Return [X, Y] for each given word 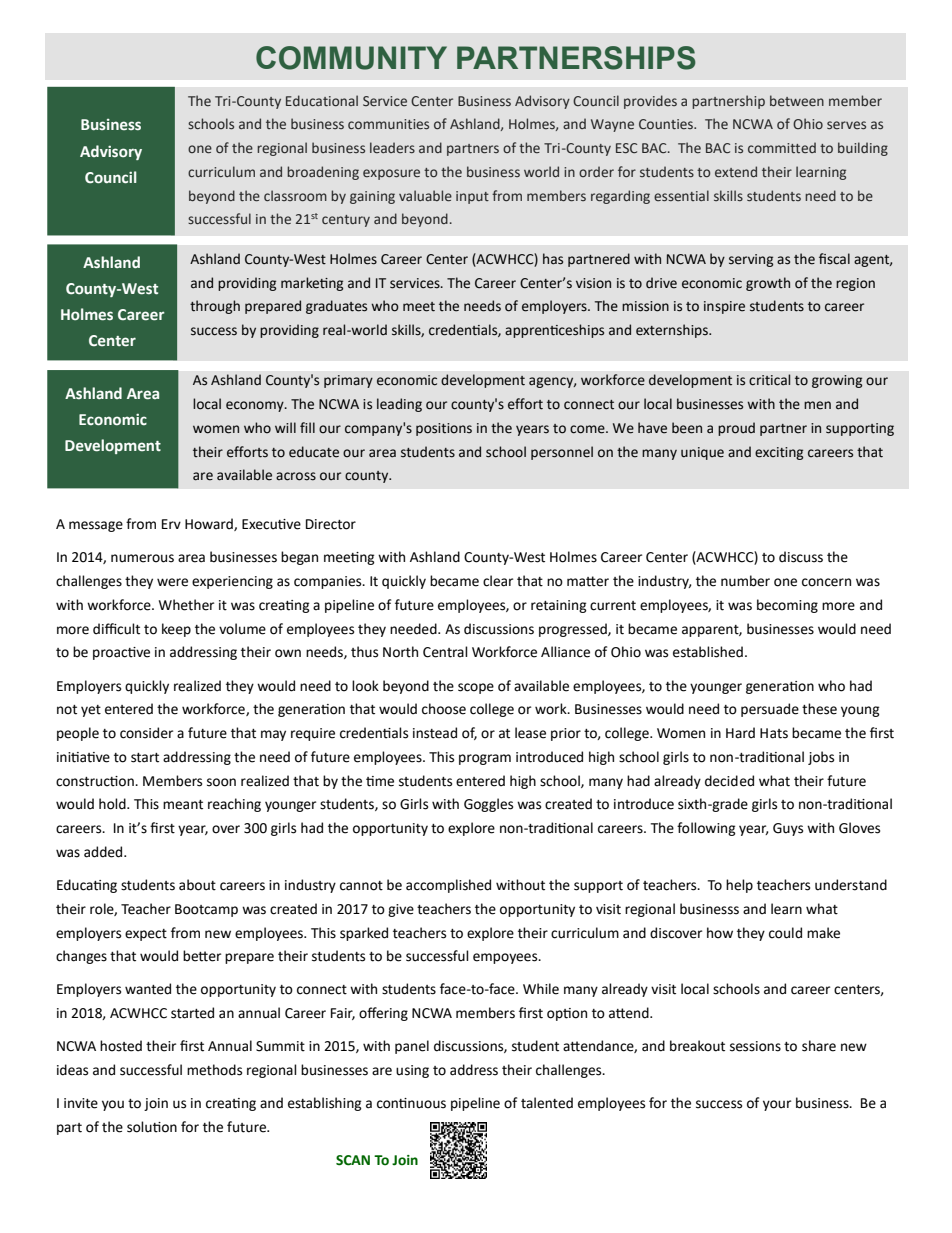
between [797, 101]
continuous [411, 1103]
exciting [779, 453]
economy [256, 406]
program [485, 759]
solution [152, 1127]
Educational [322, 100]
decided [729, 781]
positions [444, 429]
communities [388, 124]
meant [183, 805]
